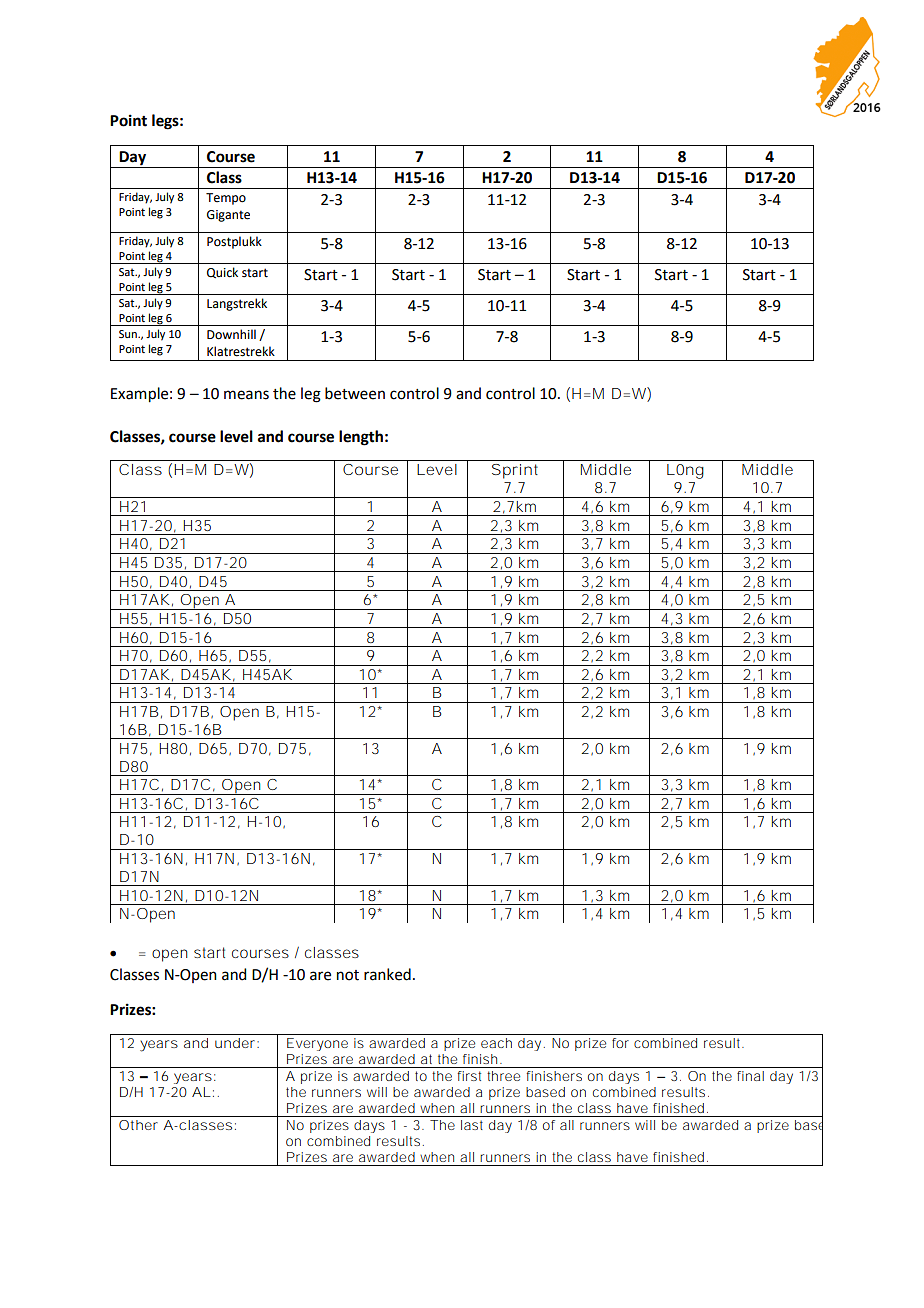 The width and height of the screenshot is (924, 1308). What do you see at coordinates (355, 393) in the screenshot?
I see `between` at bounding box center [355, 393].
